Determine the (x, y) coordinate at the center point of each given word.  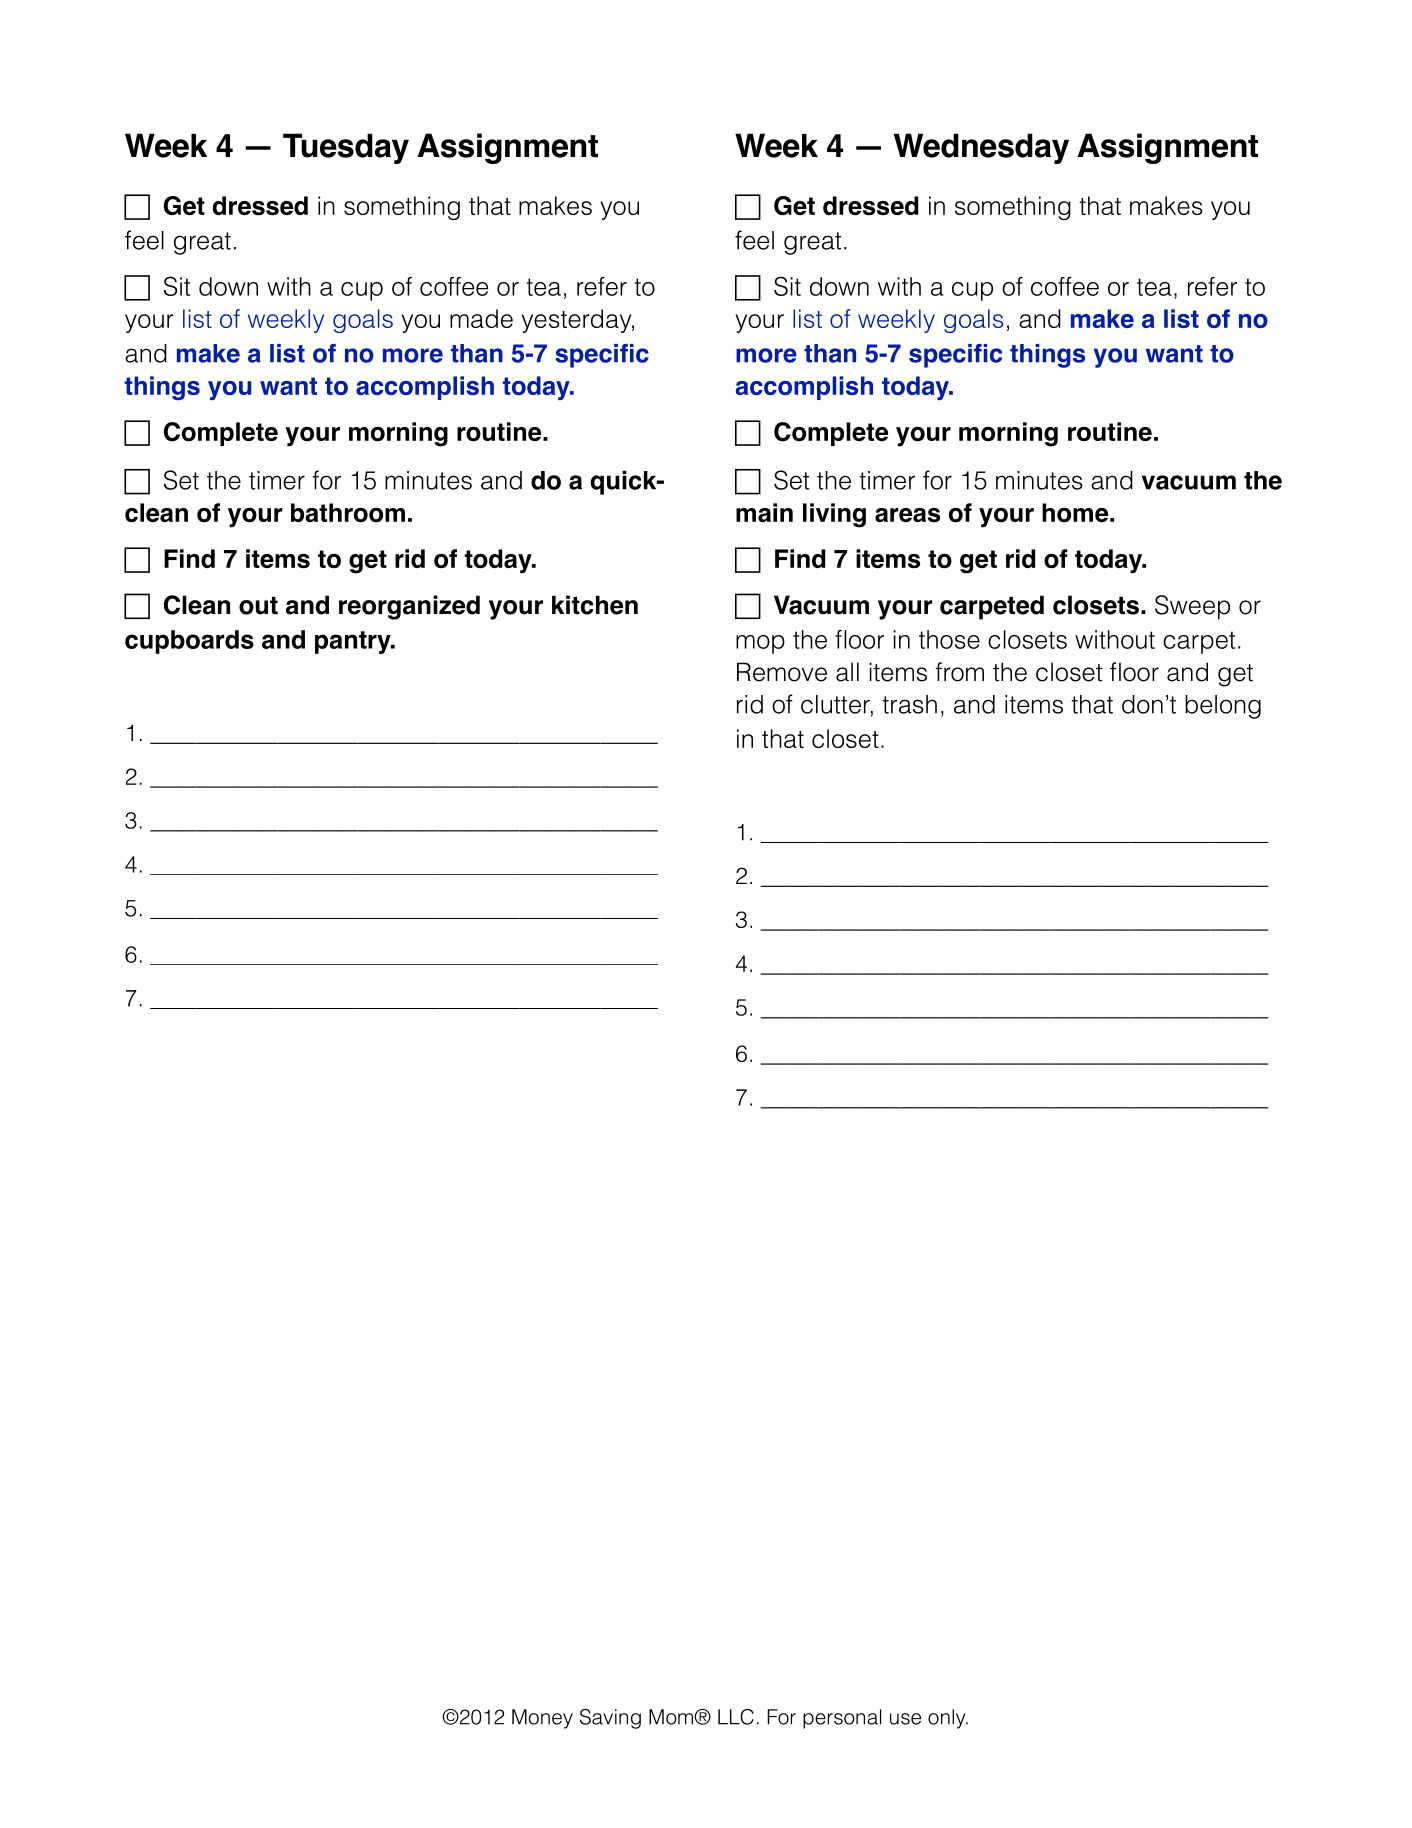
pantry (354, 642)
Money (542, 1719)
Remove (782, 672)
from (959, 672)
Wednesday (981, 148)
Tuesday (346, 148)
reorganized (409, 607)
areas (907, 515)
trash (909, 704)
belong (1223, 707)
